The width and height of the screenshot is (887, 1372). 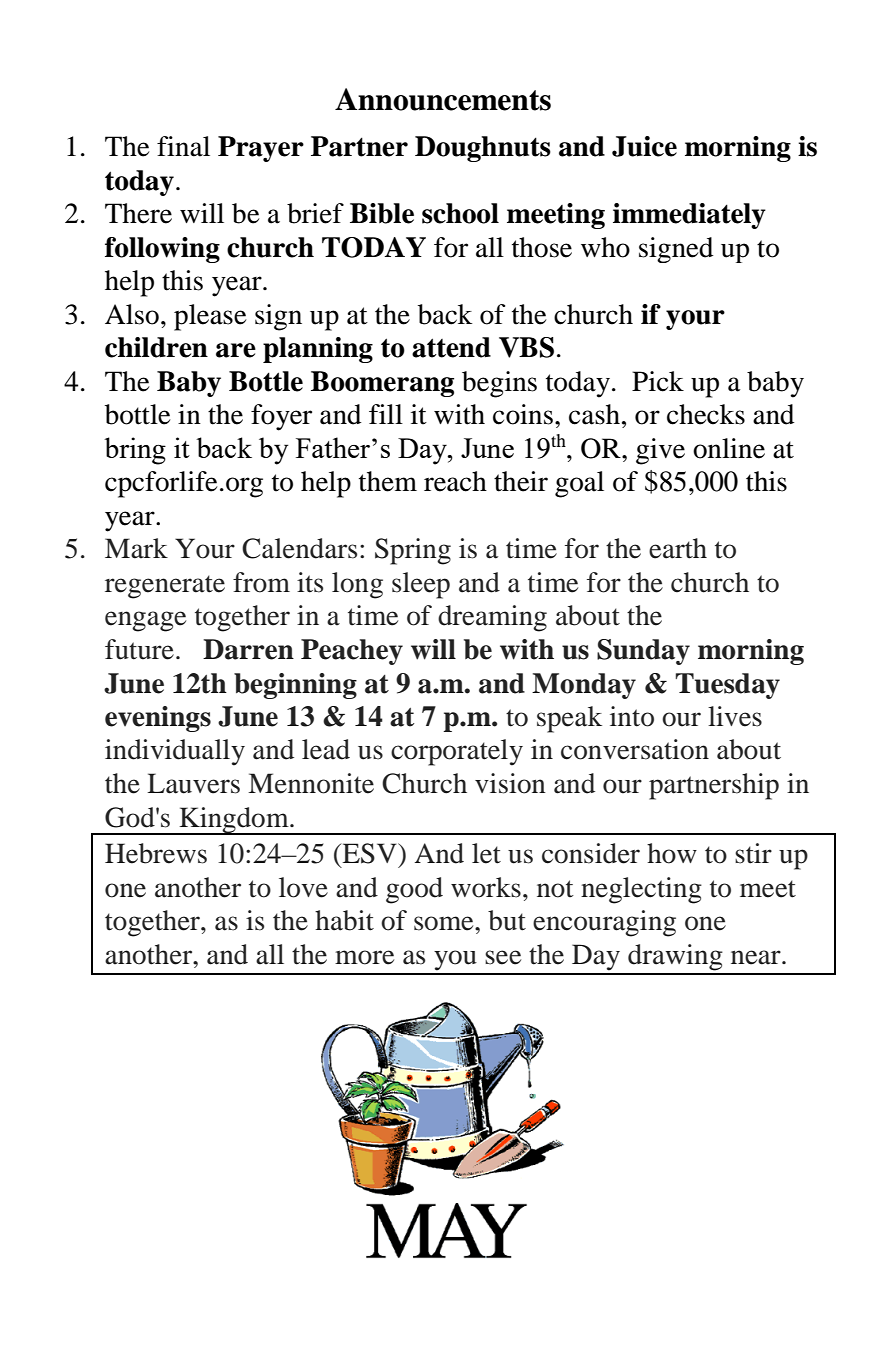 I want to click on begins, so click(x=499, y=384).
